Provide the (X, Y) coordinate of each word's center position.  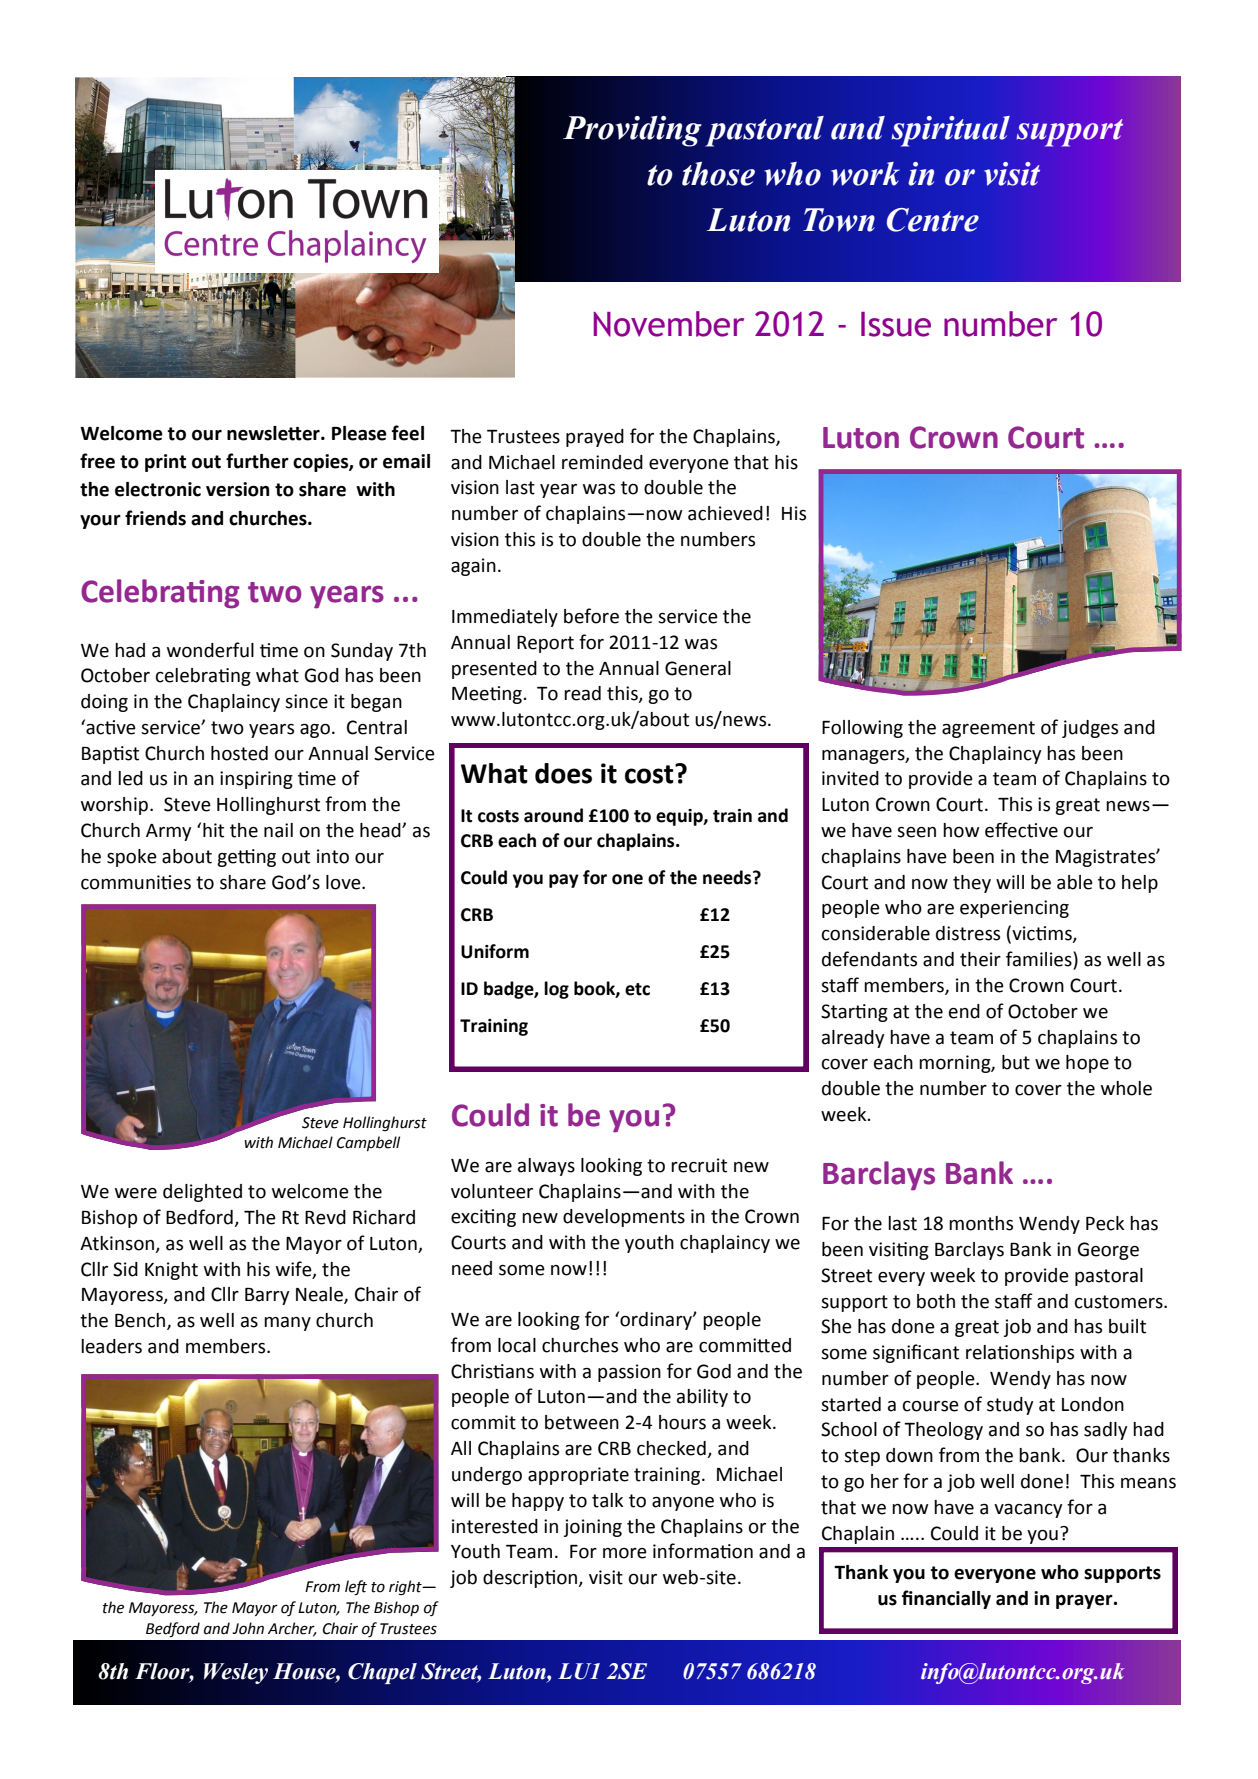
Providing (632, 131)
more (625, 1553)
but (1016, 1062)
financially (946, 1599)
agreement (988, 729)
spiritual (951, 131)
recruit (699, 1165)
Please (359, 433)
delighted (202, 1193)
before (591, 616)
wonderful (210, 650)
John (248, 1628)
